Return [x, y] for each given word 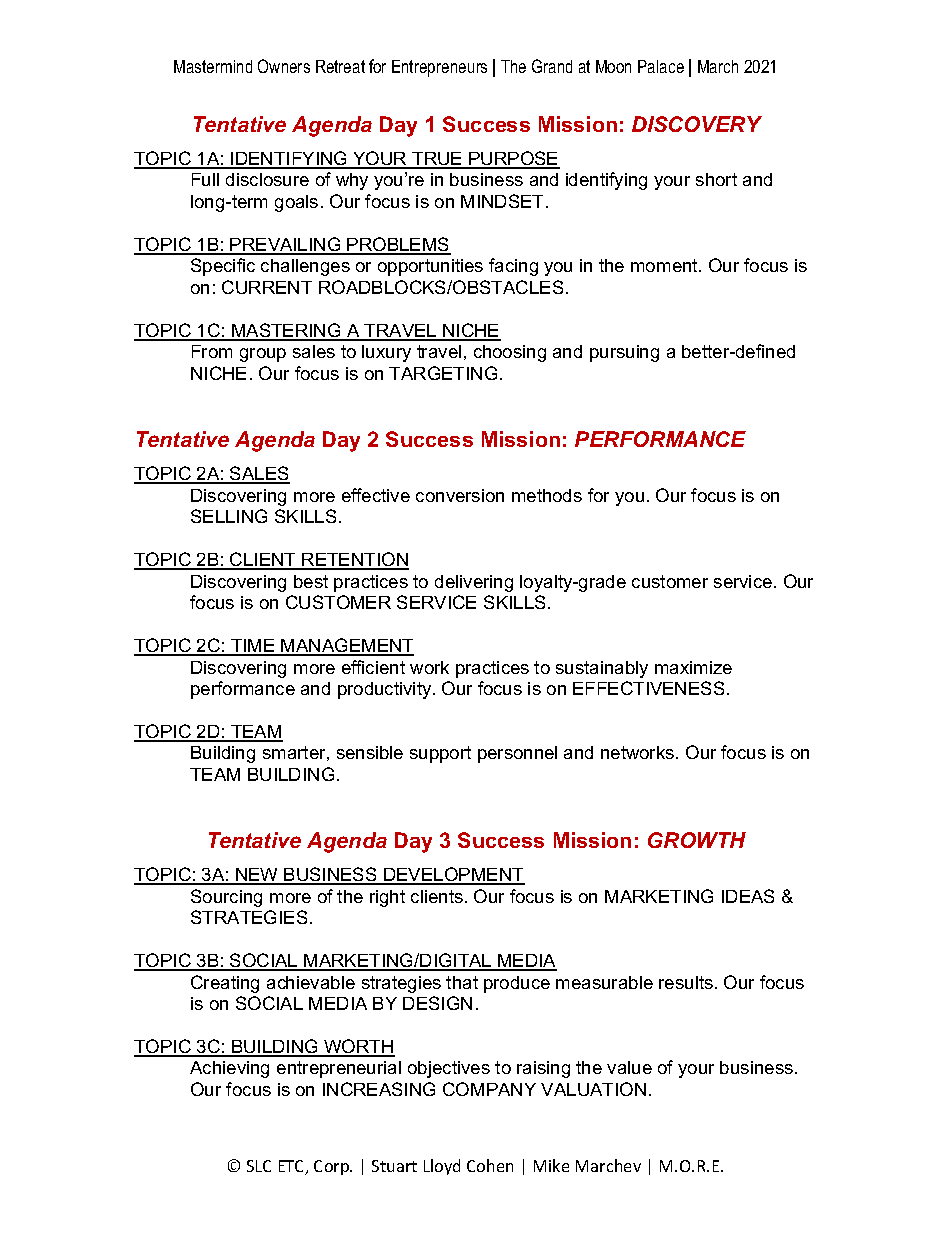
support [440, 754]
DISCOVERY [697, 124]
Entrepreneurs [439, 68]
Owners [284, 66]
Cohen [490, 1165]
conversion [460, 495]
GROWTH [697, 840]
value [629, 1067]
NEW [257, 876]
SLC [259, 1166]
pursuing [624, 353]
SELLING [229, 516]
